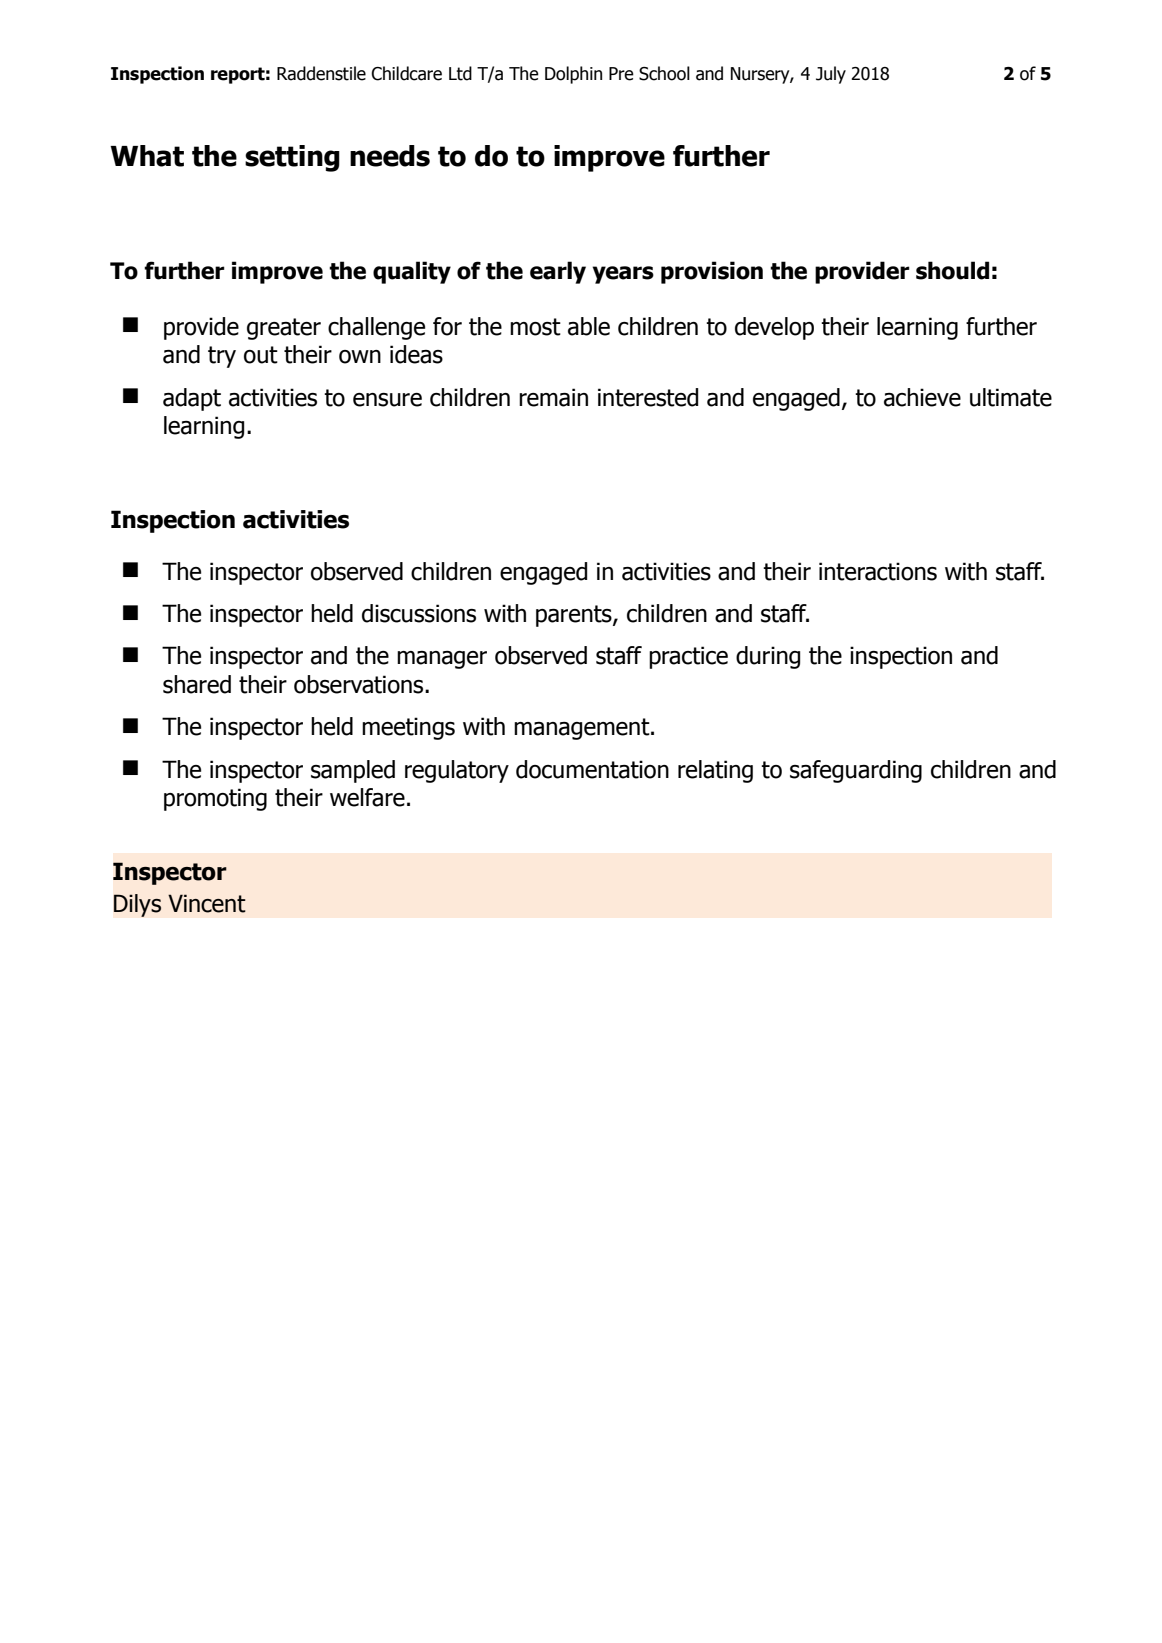  Describe the element at coordinates (878, 571) in the image. I see `interactions` at that location.
